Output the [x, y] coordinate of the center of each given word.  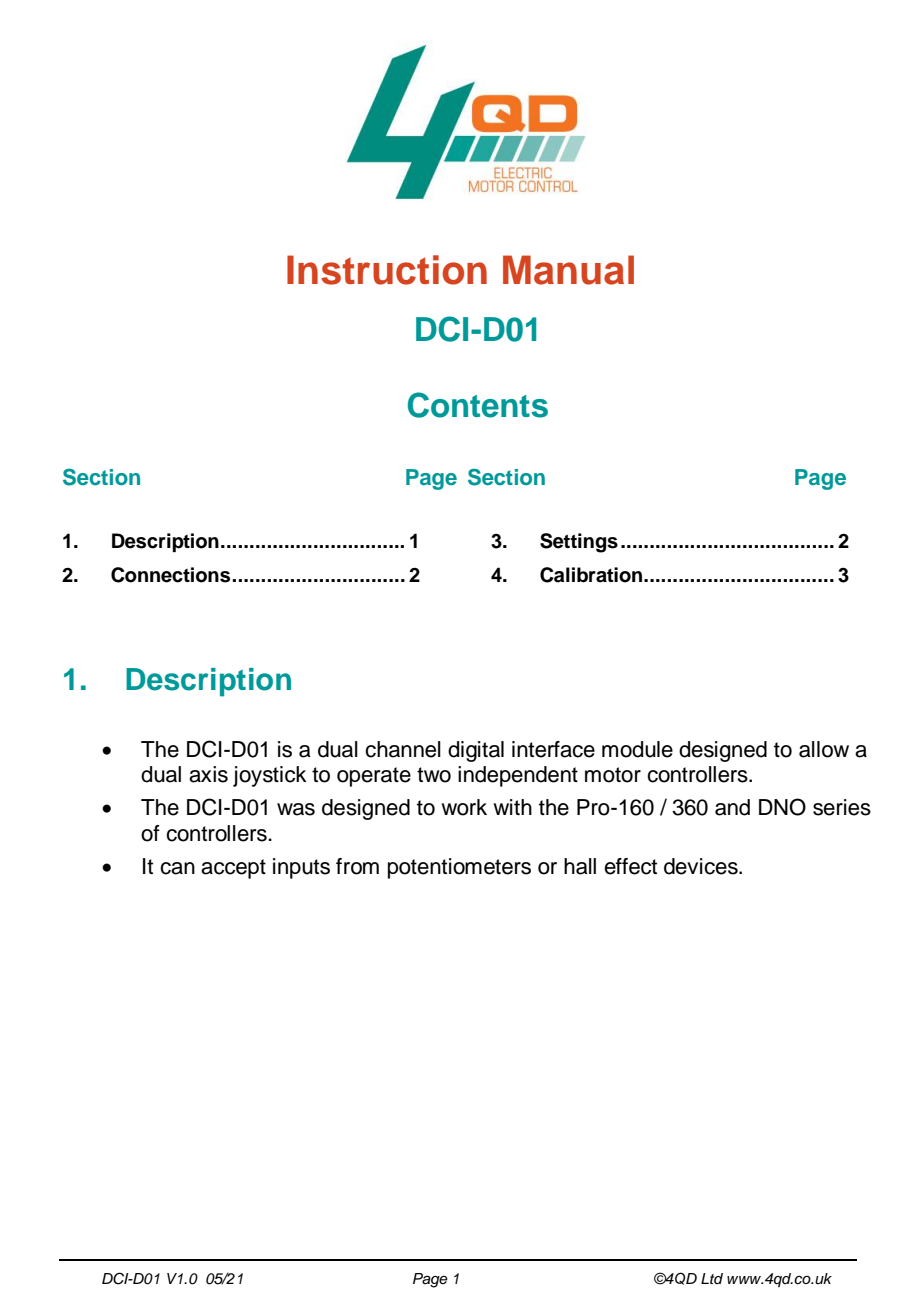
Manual [568, 270]
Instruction [387, 270]
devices [702, 866]
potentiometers [459, 868]
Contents [478, 405]
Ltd [712, 1278]
